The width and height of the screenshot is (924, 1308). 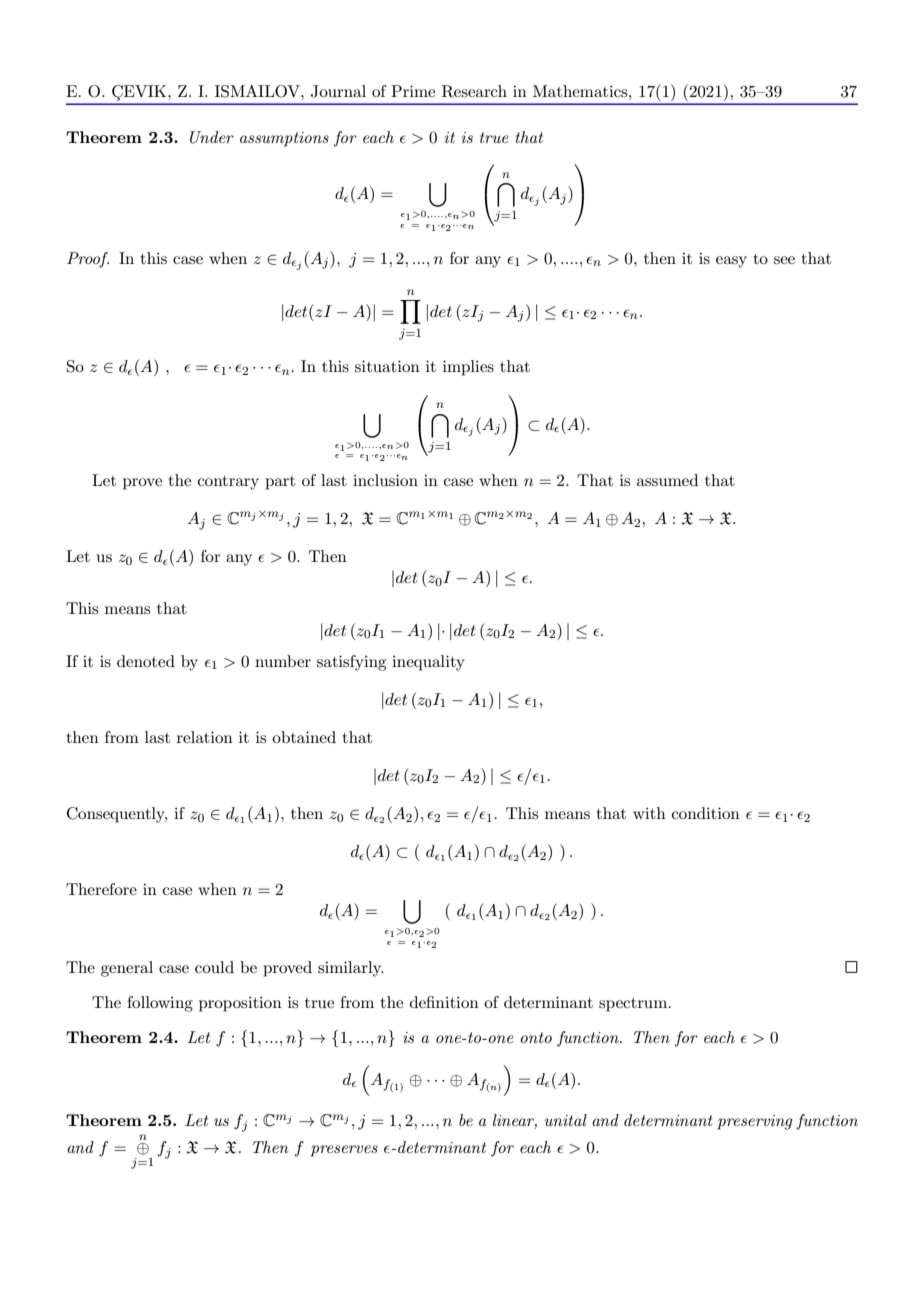 What do you see at coordinates (228, 483) in the screenshot?
I see `contrary` at bounding box center [228, 483].
